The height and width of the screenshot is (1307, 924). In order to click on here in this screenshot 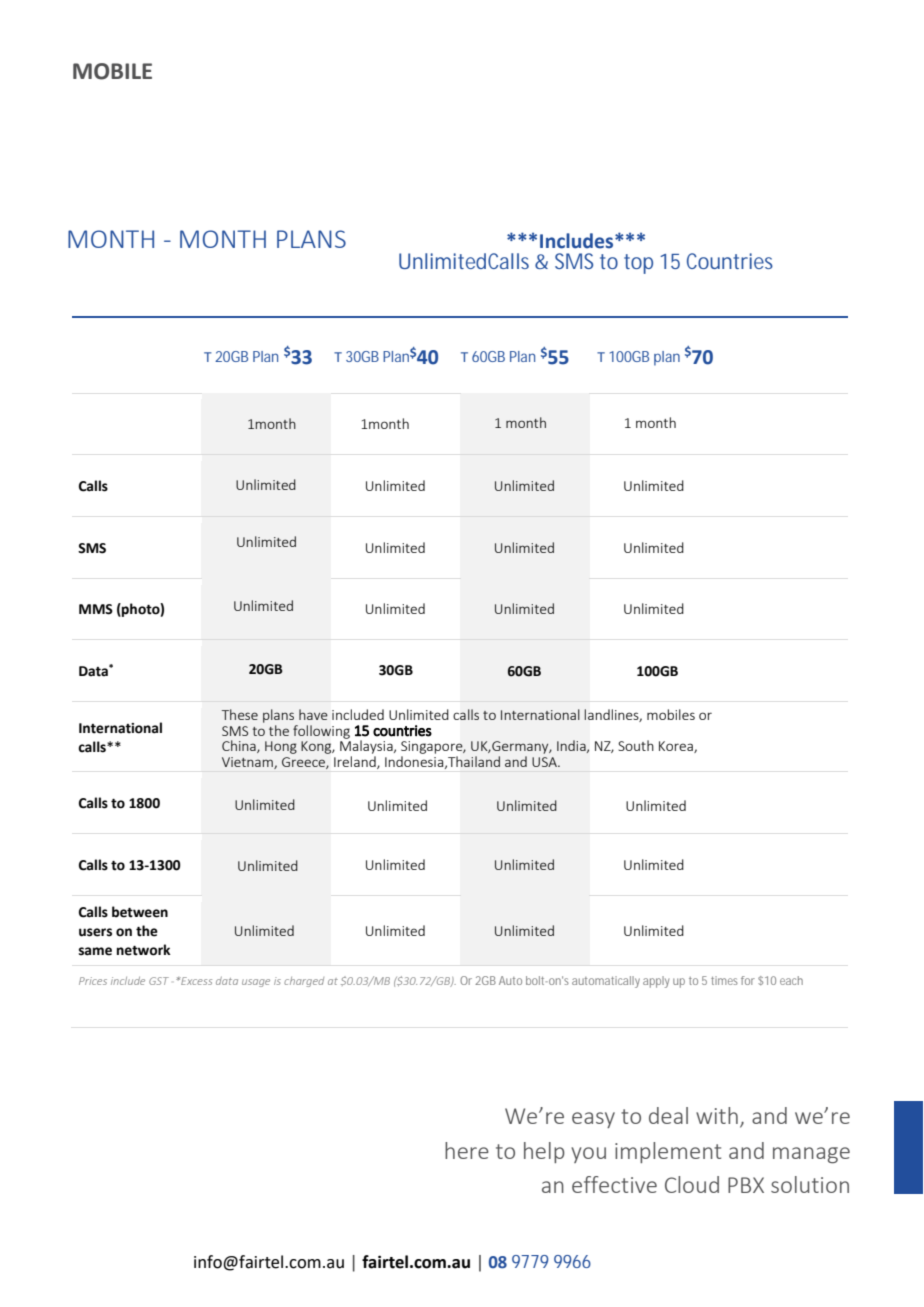, I will do `click(467, 1150)`.
